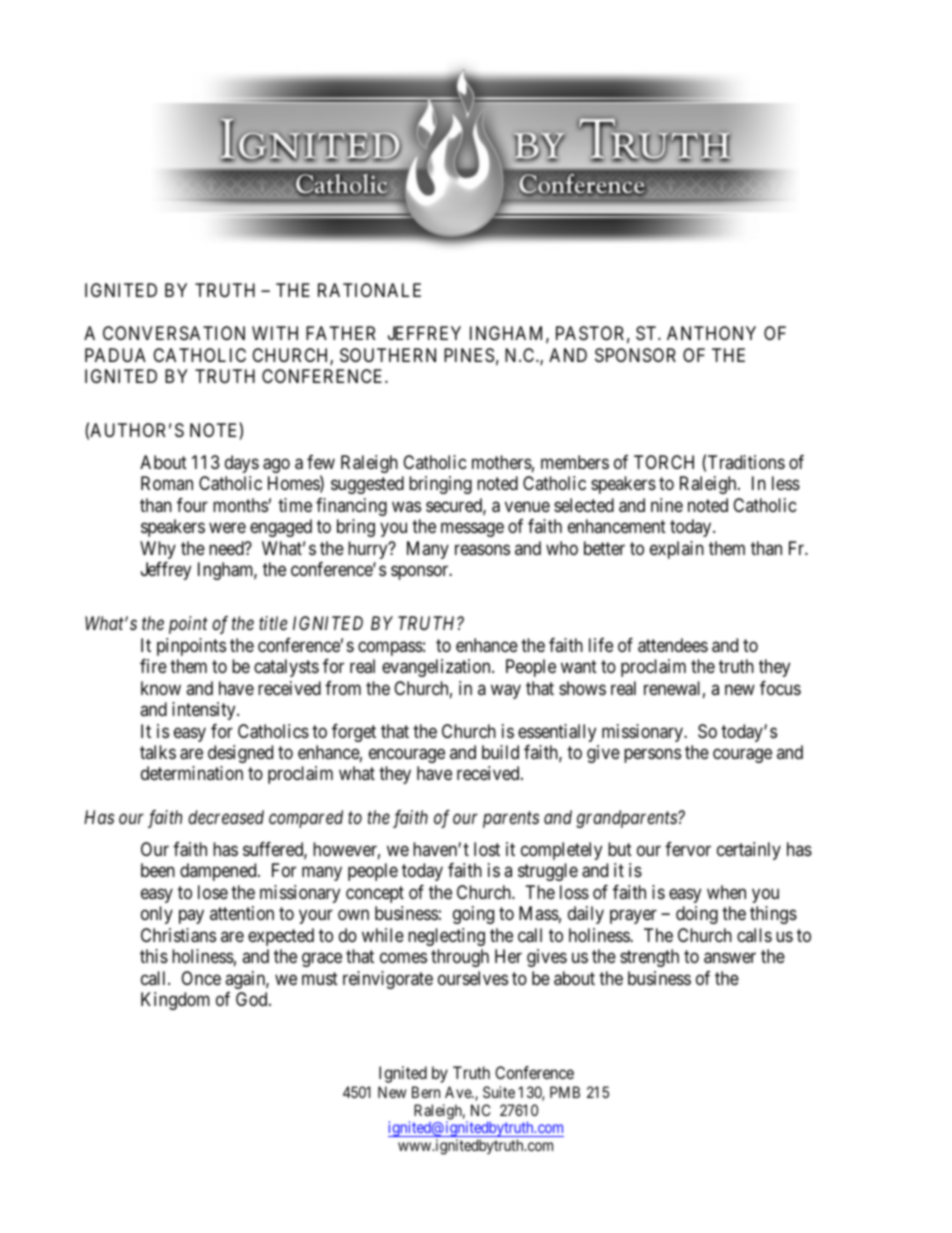  I want to click on way, so click(506, 691).
